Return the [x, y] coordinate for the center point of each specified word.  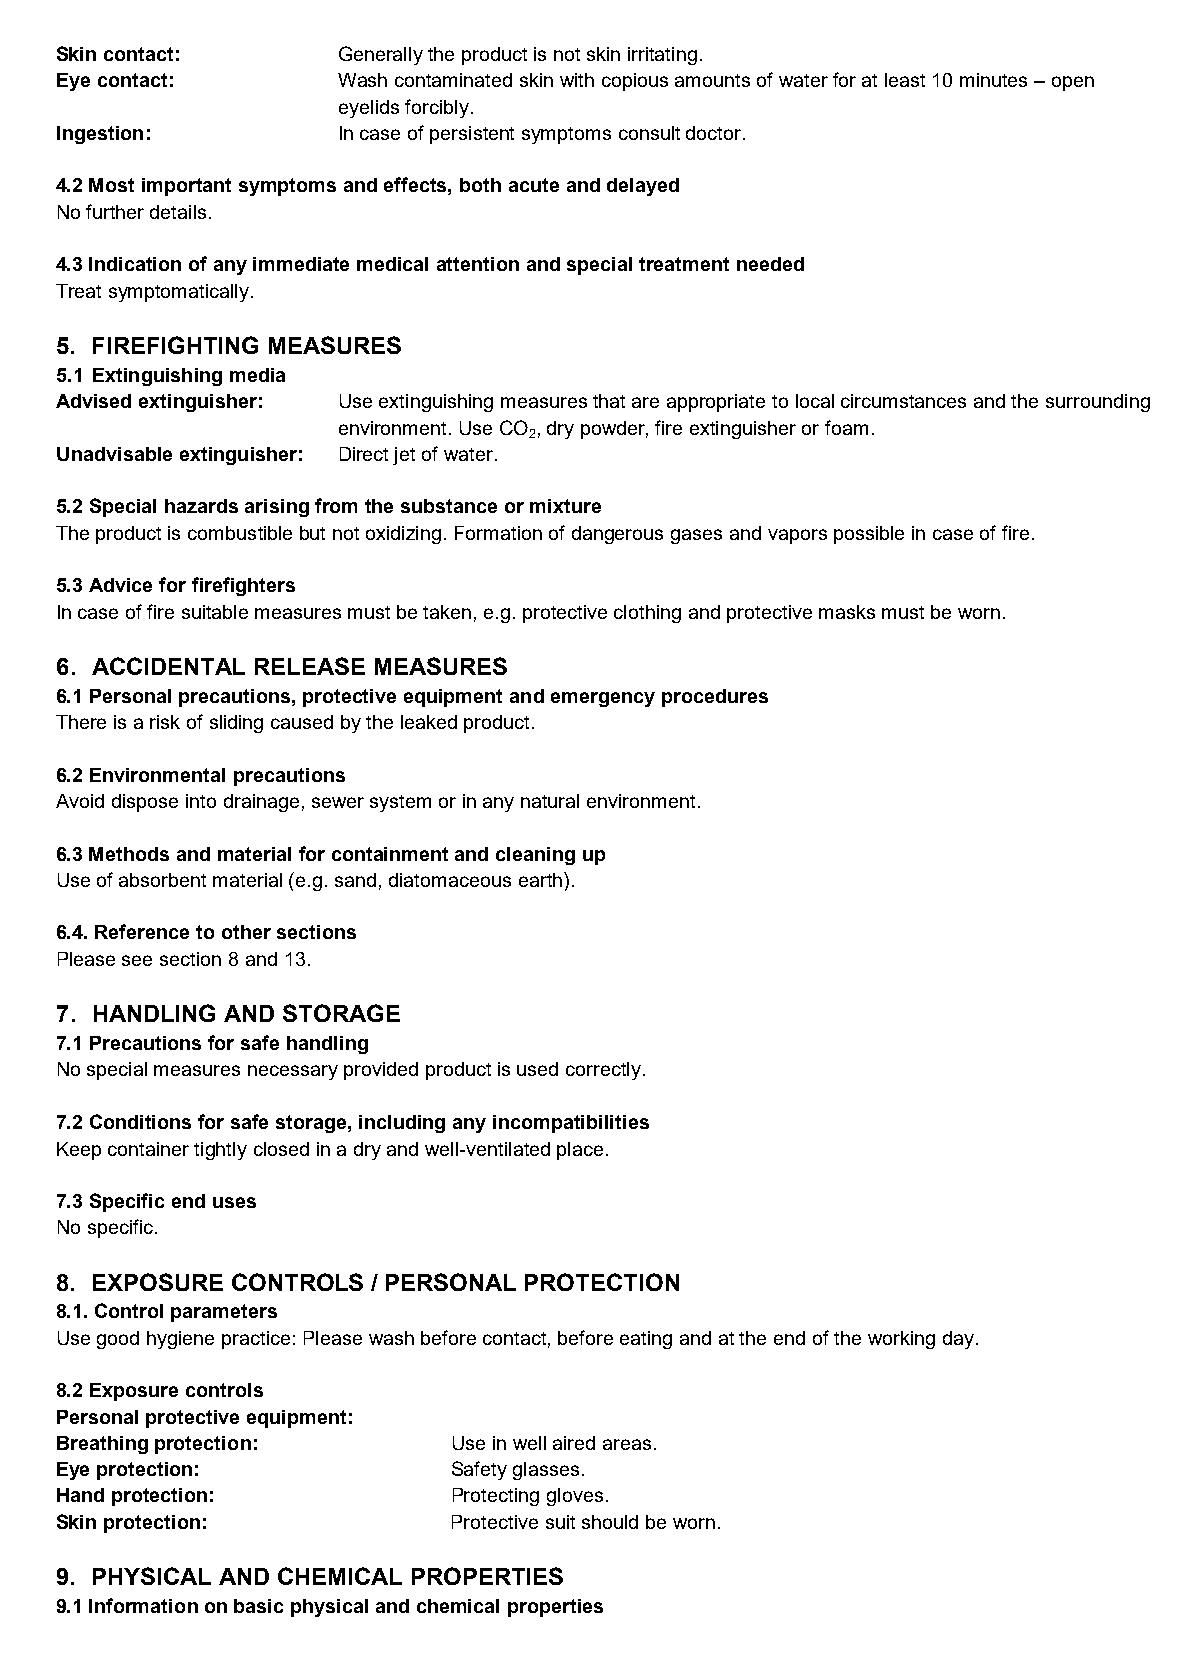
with [577, 80]
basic [258, 1606]
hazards [201, 506]
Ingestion [100, 135]
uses [234, 1202]
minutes [993, 80]
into [201, 801]
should [610, 1522]
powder [614, 430]
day [960, 1340]
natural [550, 801]
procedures [715, 698]
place [580, 1151]
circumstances [903, 401]
